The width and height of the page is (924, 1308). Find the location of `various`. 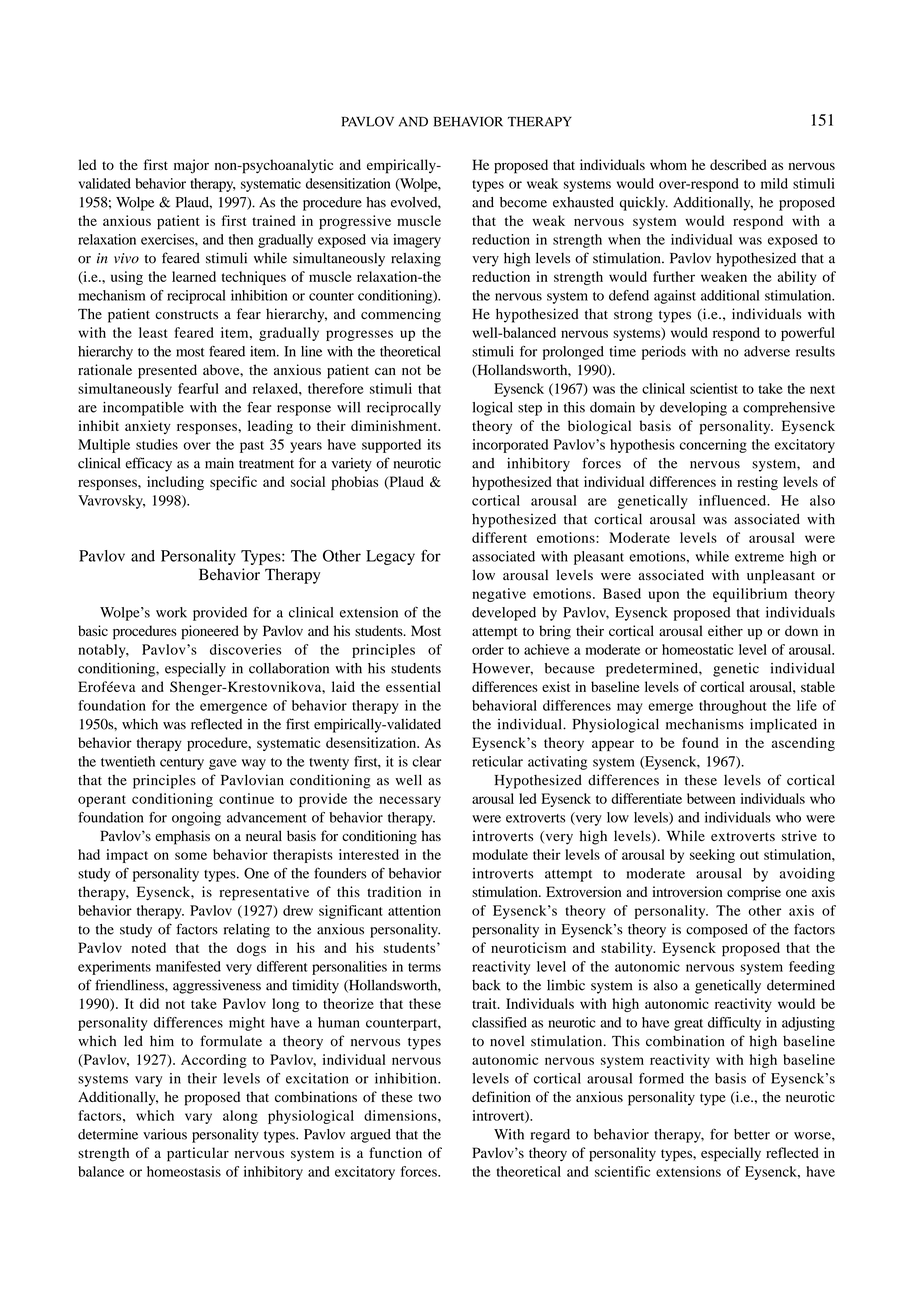

various is located at coordinates (165, 1134).
